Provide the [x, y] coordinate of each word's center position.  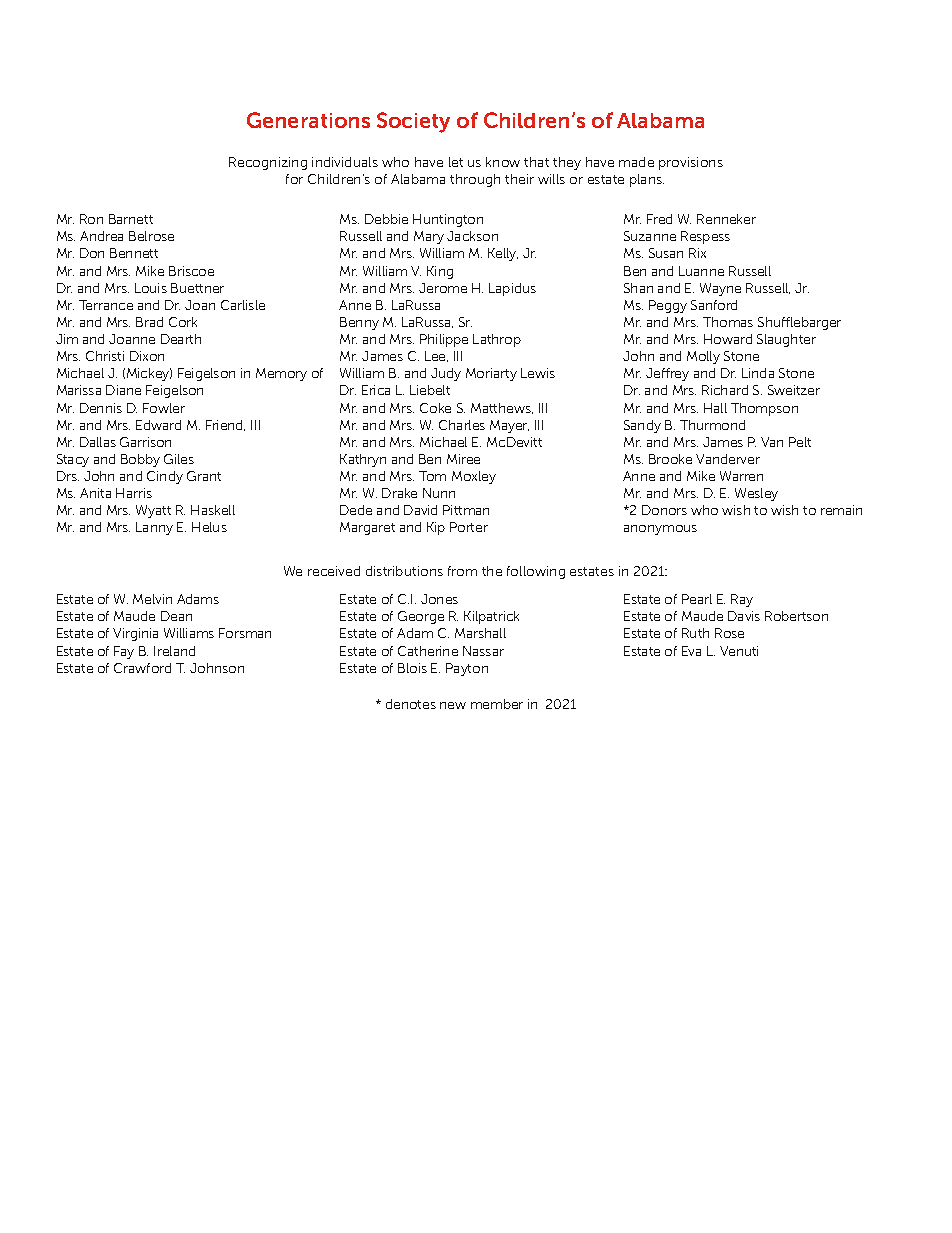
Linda [758, 373]
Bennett [134, 253]
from [462, 571]
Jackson [472, 236]
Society [413, 122]
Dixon [147, 356]
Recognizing [268, 163]
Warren [741, 476]
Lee [436, 356]
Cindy [165, 477]
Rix [697, 253]
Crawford [142, 668]
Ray [742, 600]
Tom [432, 476]
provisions [691, 163]
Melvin [152, 599]
